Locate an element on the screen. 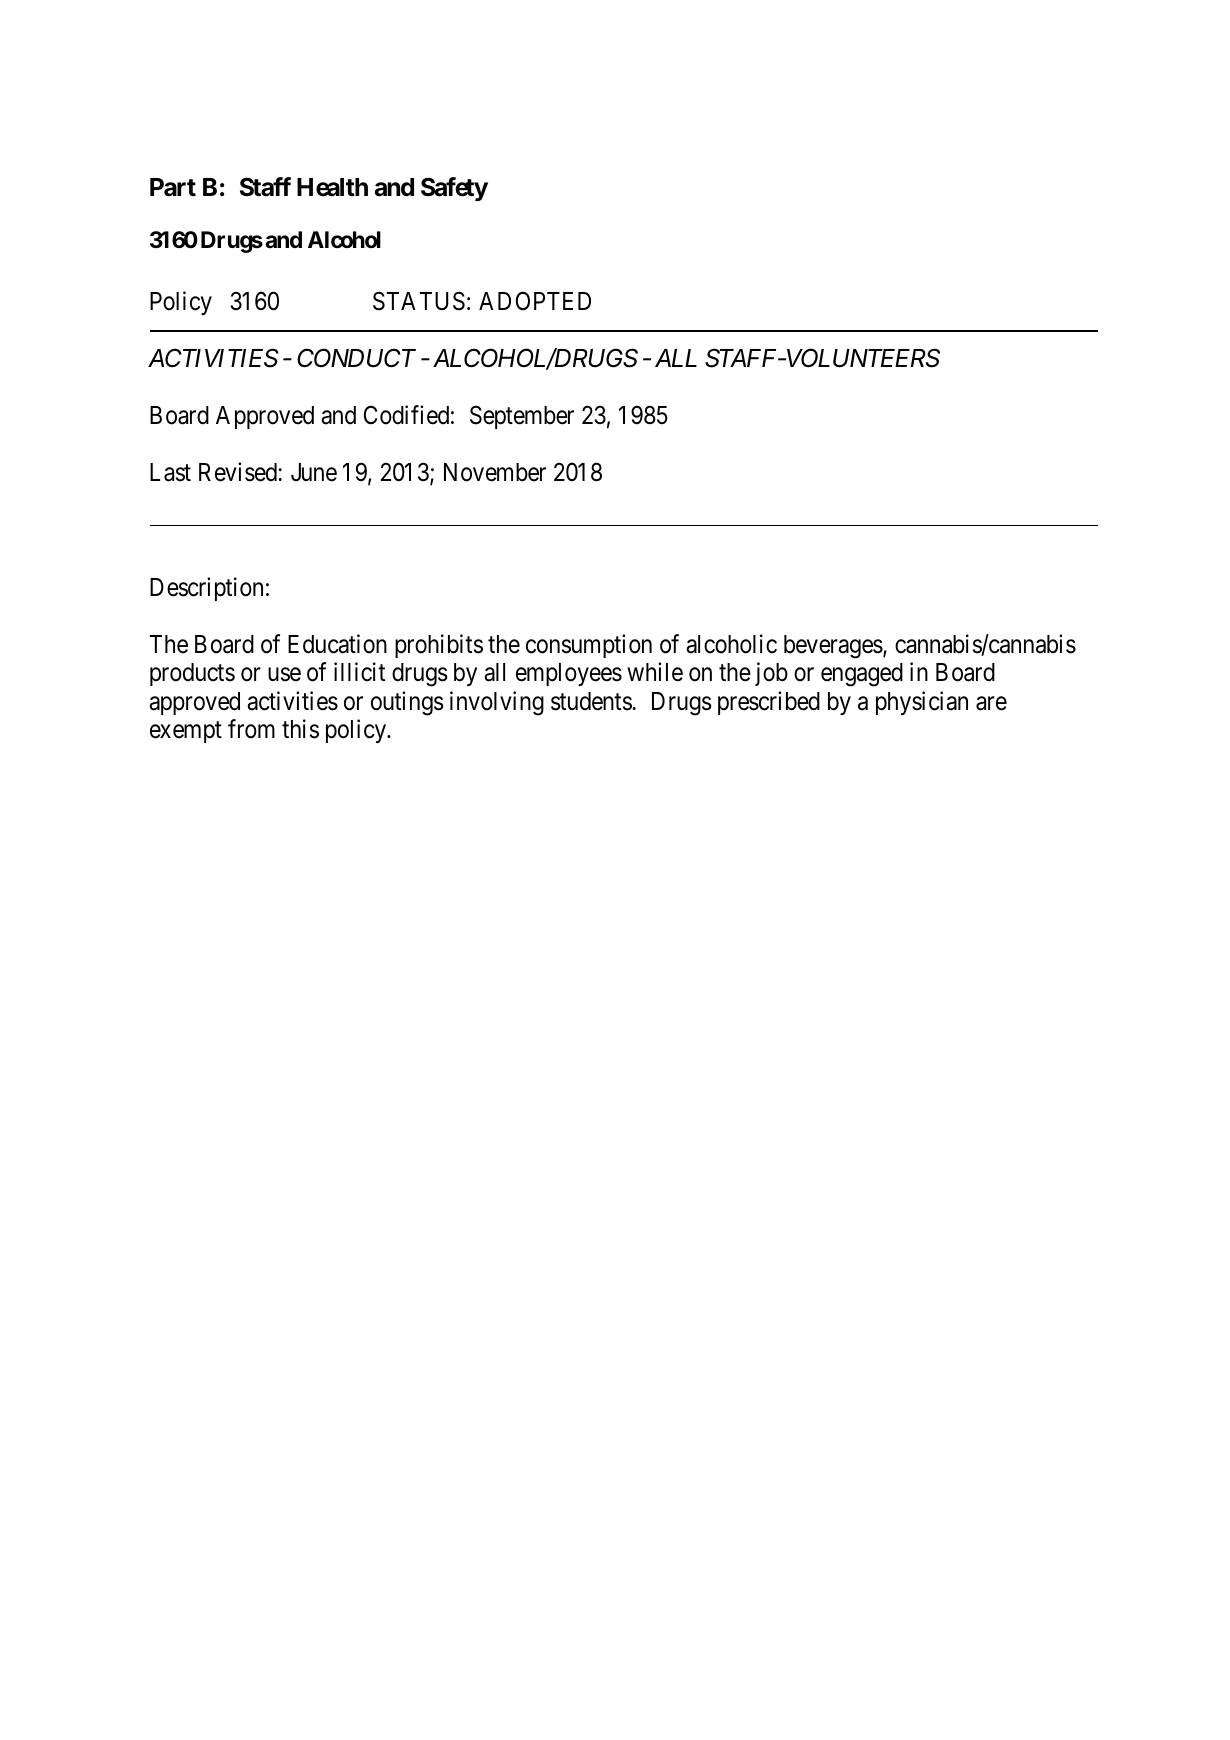 This screenshot has width=1230, height=1740. CONDUCT is located at coordinates (356, 358).
